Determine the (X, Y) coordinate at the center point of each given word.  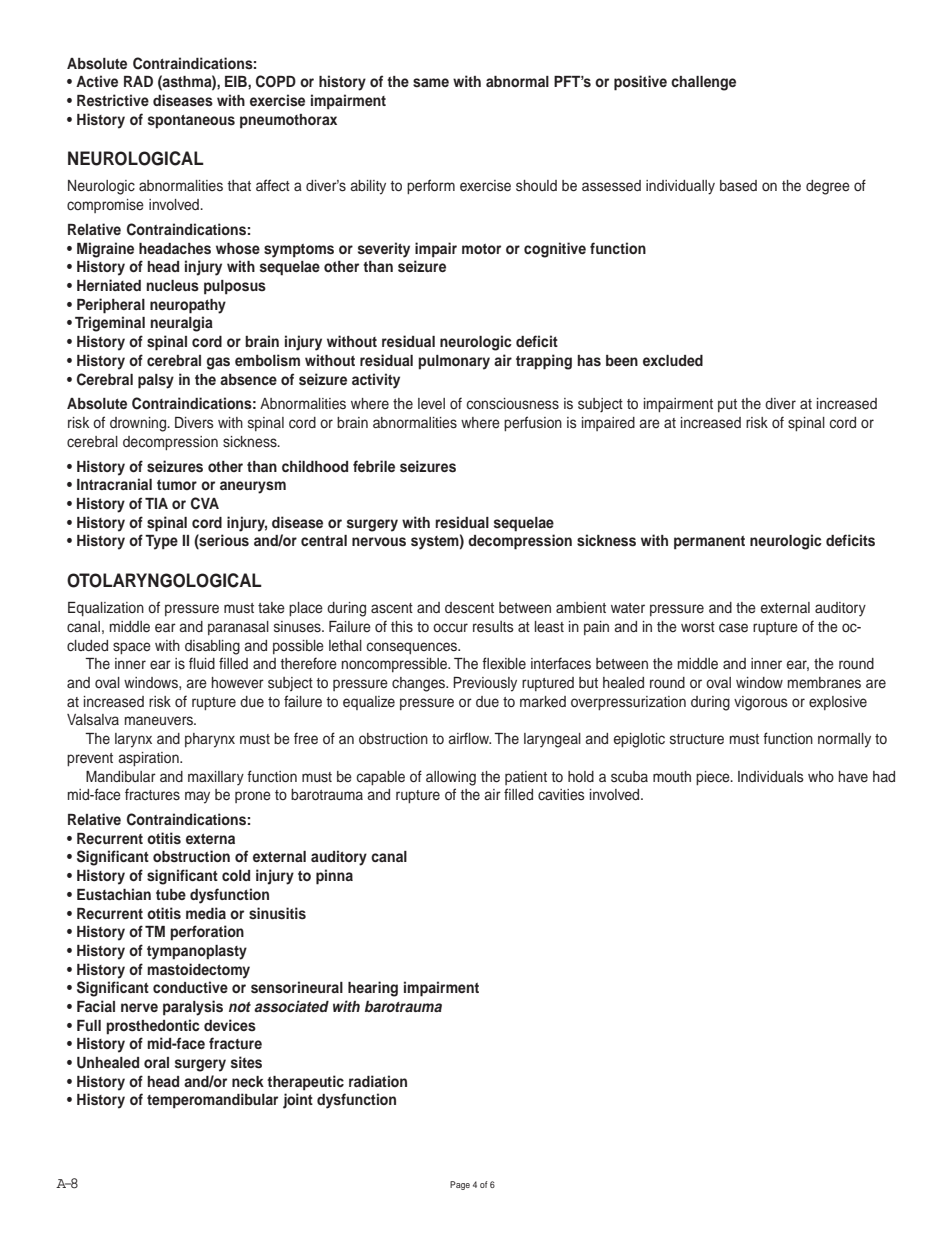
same (431, 82)
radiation (378, 1081)
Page (460, 1185)
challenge (703, 83)
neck (248, 1081)
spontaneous (191, 122)
